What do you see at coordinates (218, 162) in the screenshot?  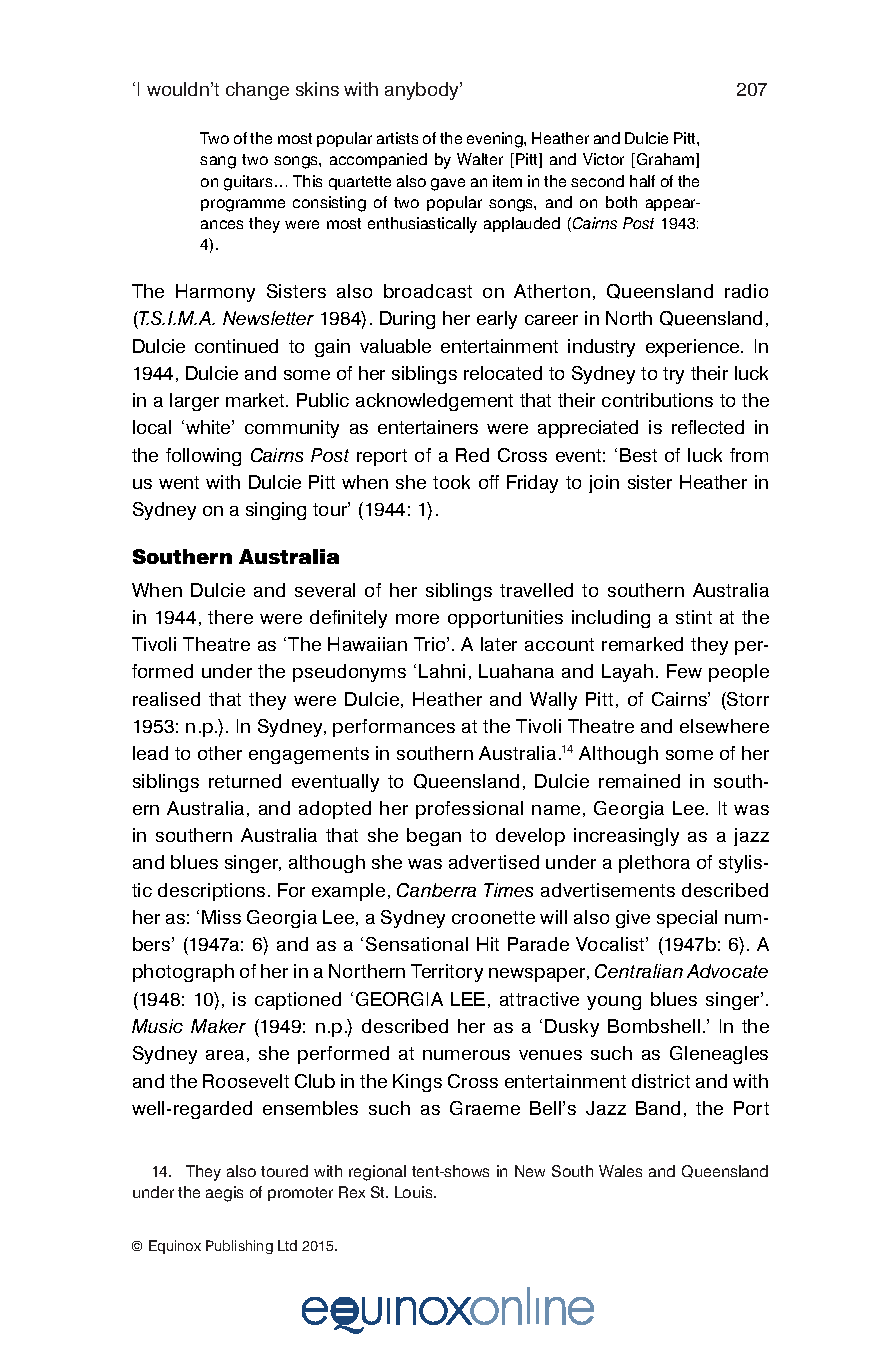 I see `sang` at bounding box center [218, 162].
